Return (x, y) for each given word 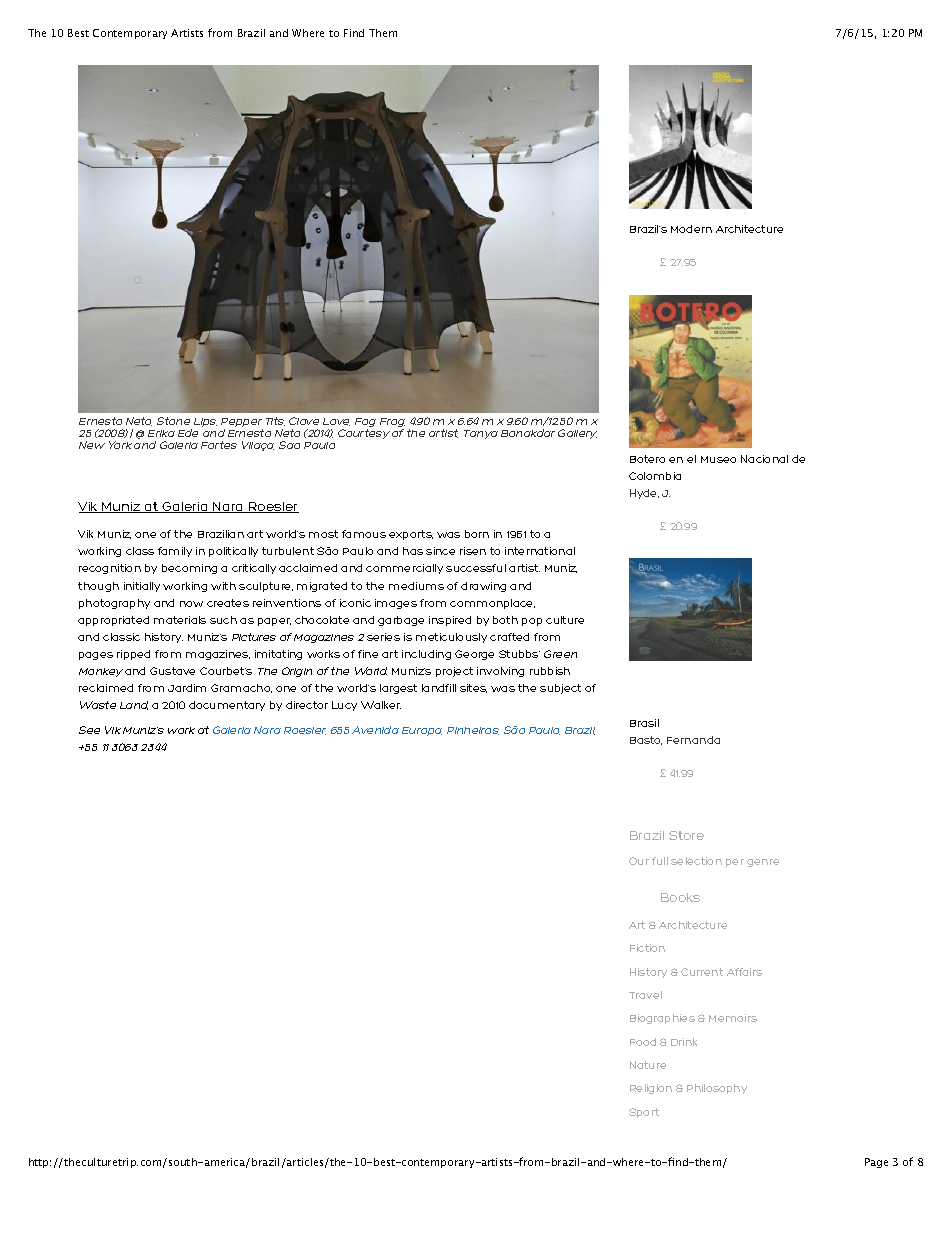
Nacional (764, 459)
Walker (381, 705)
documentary (227, 706)
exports (411, 535)
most (323, 534)
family (175, 552)
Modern (691, 229)
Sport (644, 1113)
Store (686, 835)
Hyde (644, 494)
